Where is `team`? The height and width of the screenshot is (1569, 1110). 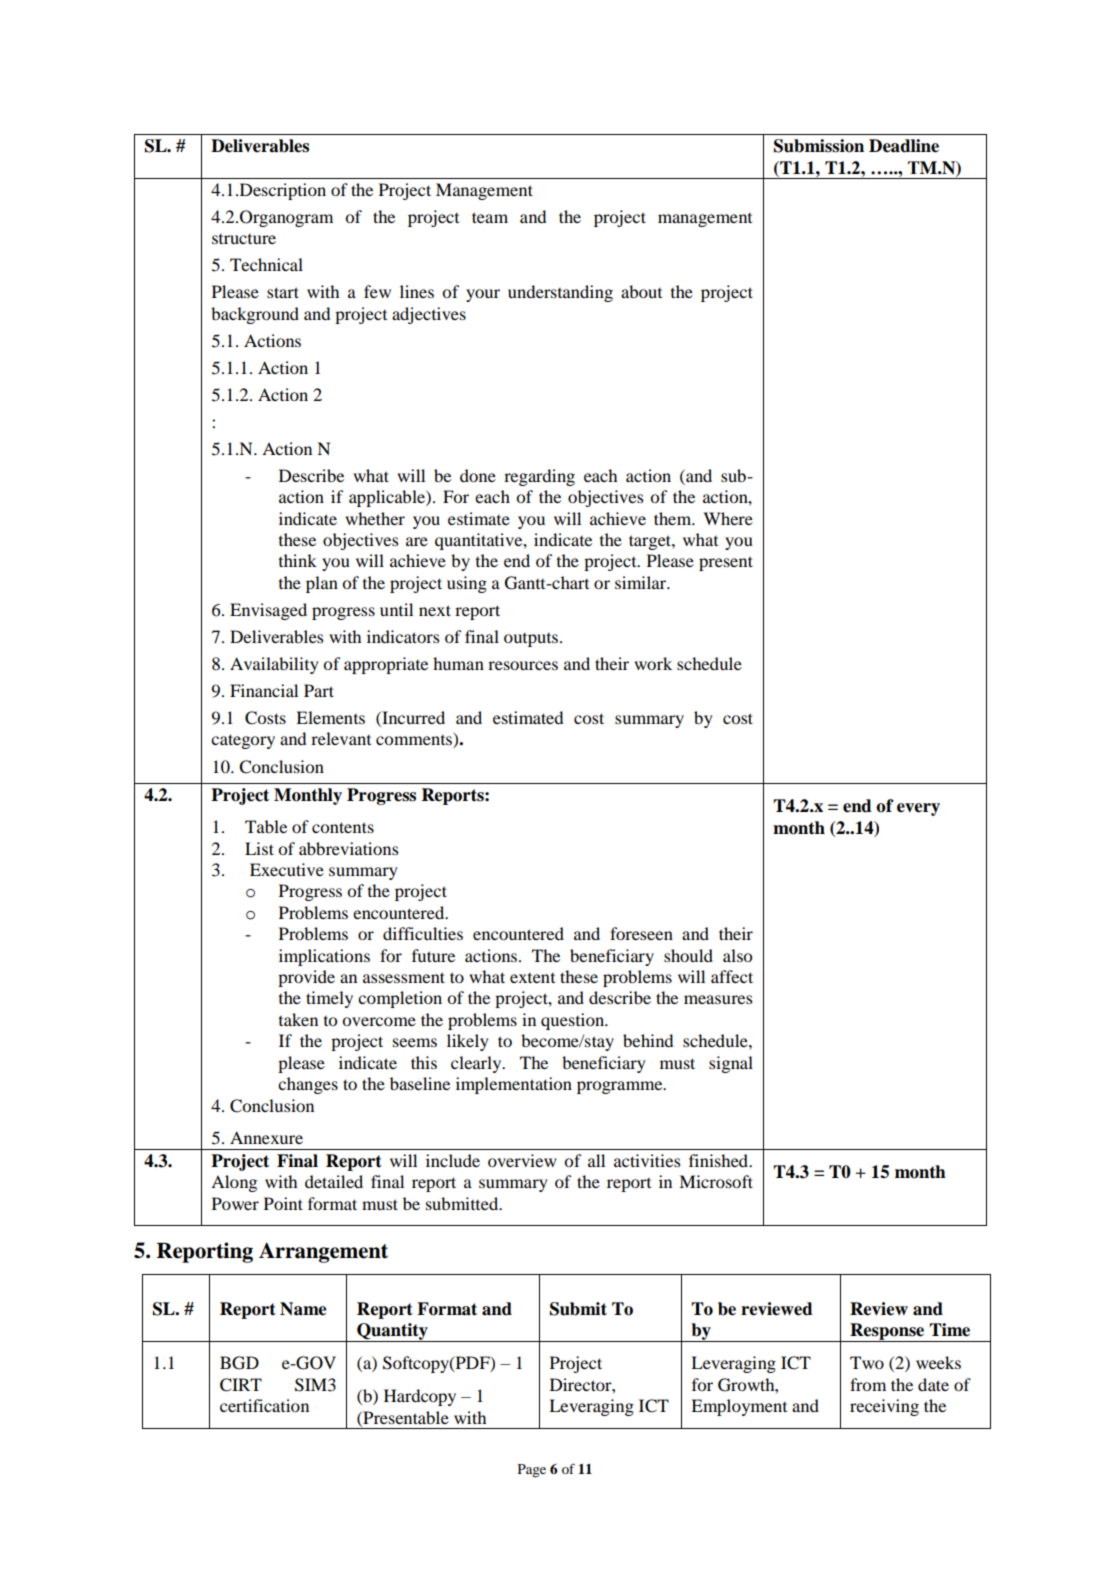 team is located at coordinates (490, 217).
